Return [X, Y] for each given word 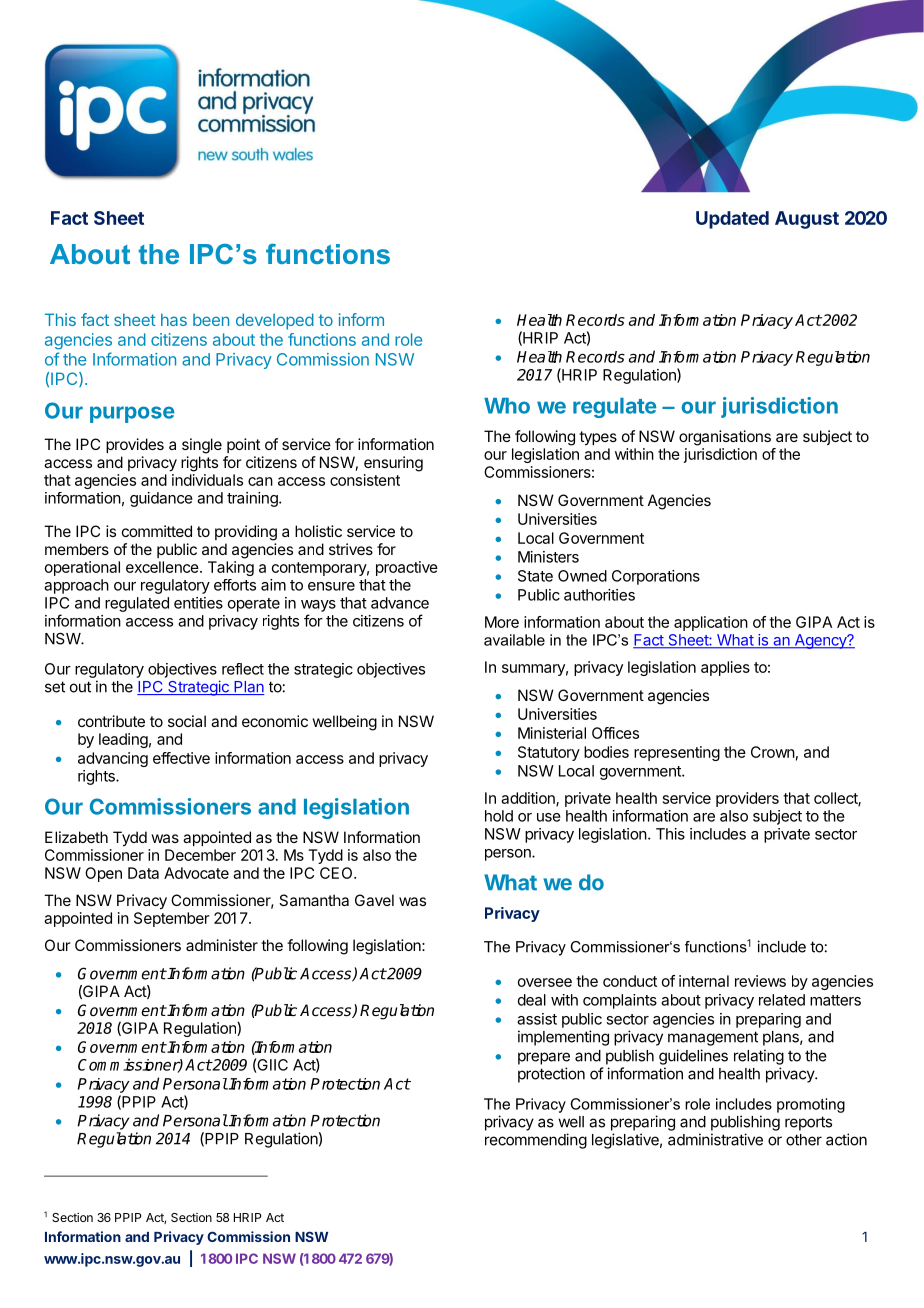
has [174, 319]
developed [275, 321]
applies [725, 668]
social [187, 721]
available [514, 640]
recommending [536, 1141]
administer [222, 945]
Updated [732, 220]
